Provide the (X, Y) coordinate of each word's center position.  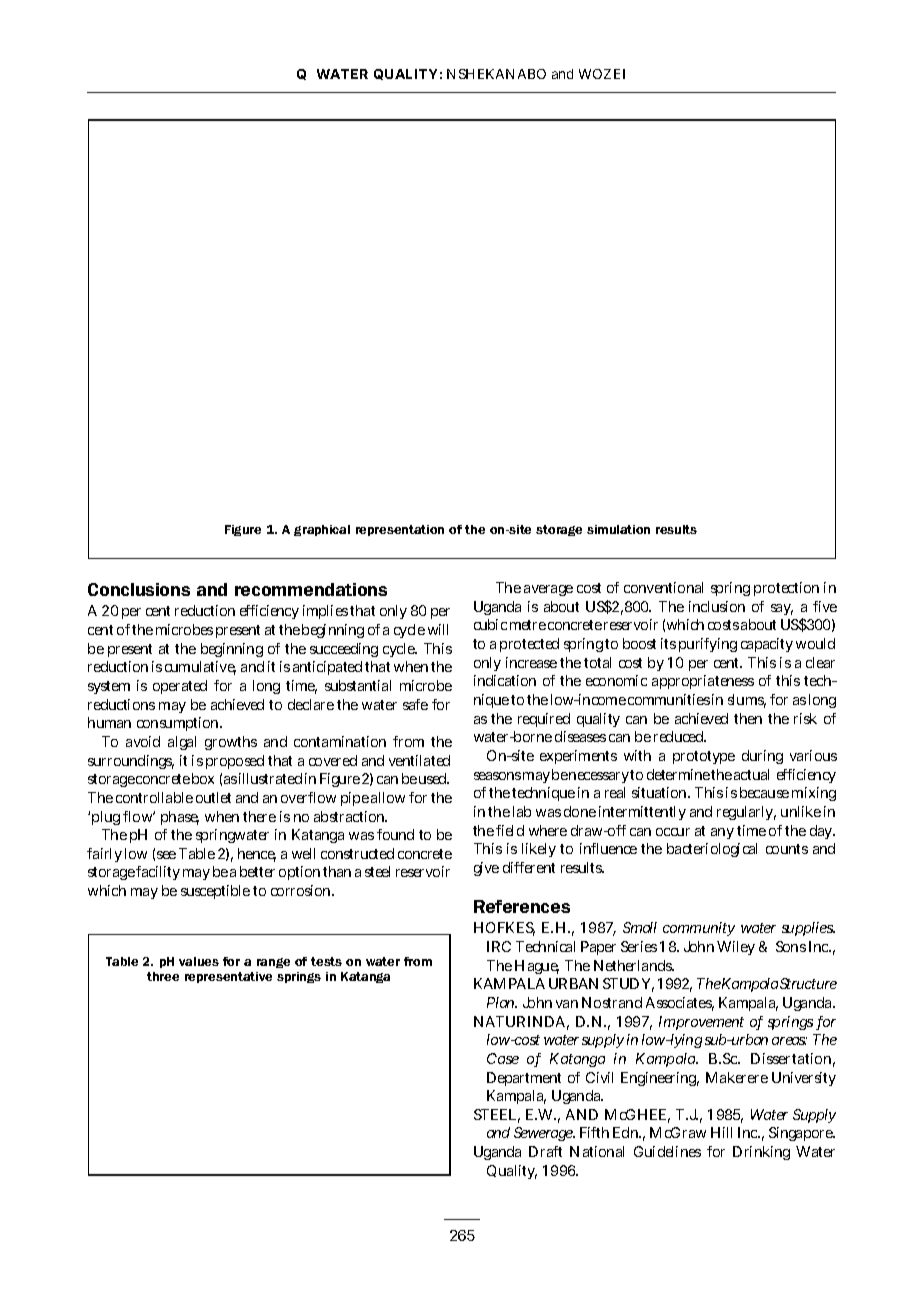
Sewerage (544, 1134)
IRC (499, 946)
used (434, 778)
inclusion (717, 606)
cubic (490, 624)
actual (751, 774)
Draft (545, 1151)
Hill (721, 1132)
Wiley (736, 948)
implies (325, 612)
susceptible (215, 892)
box (203, 778)
